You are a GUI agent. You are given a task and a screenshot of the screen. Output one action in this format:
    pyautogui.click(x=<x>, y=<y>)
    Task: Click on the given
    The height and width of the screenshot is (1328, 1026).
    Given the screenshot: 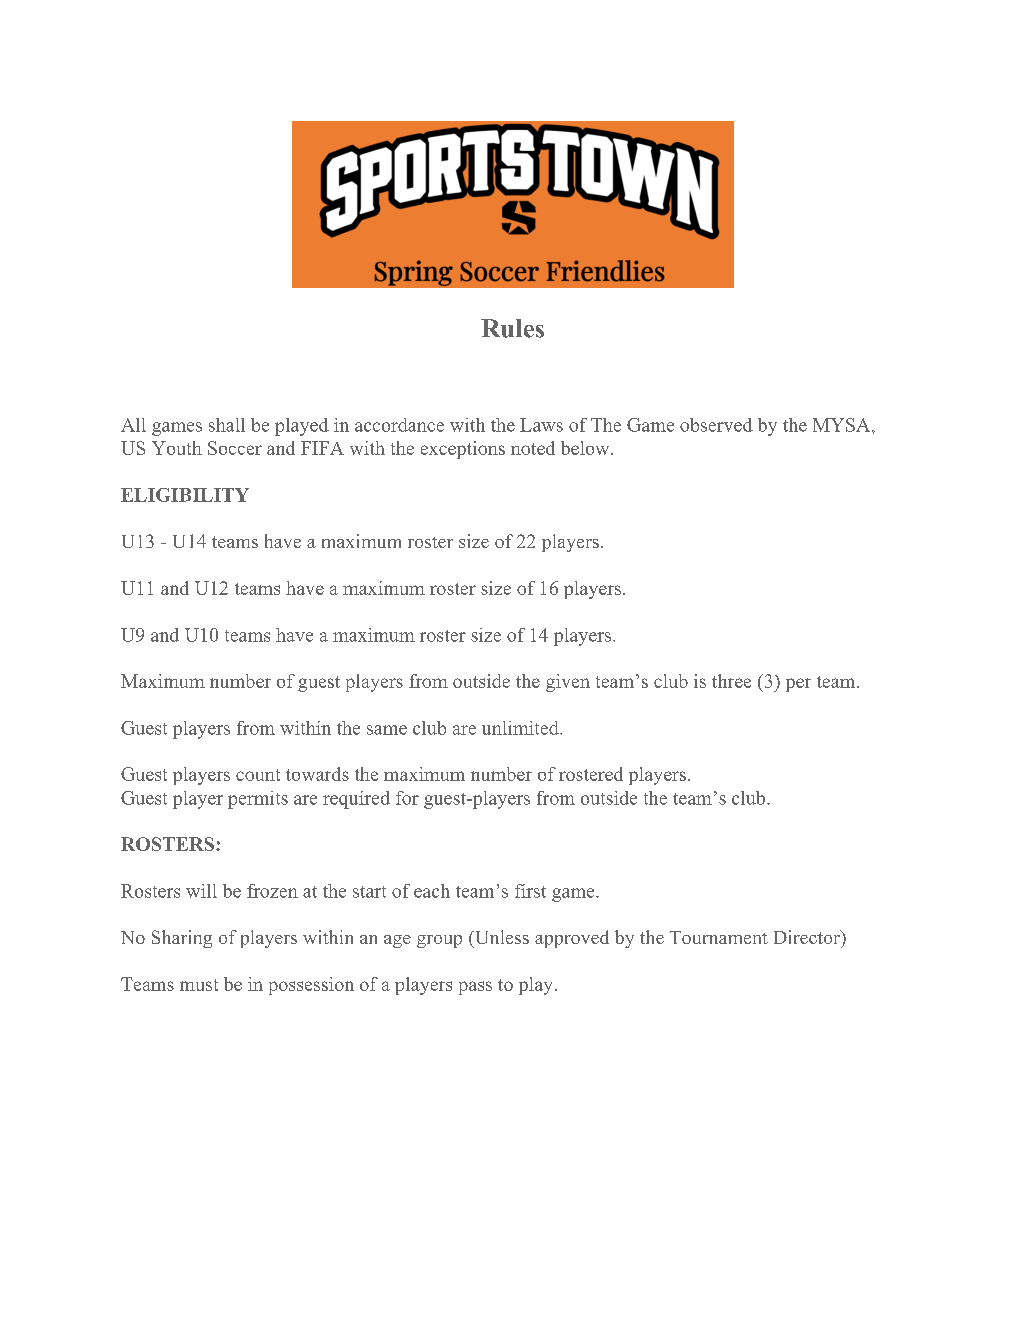 What is the action you would take?
    pyautogui.click(x=568, y=683)
